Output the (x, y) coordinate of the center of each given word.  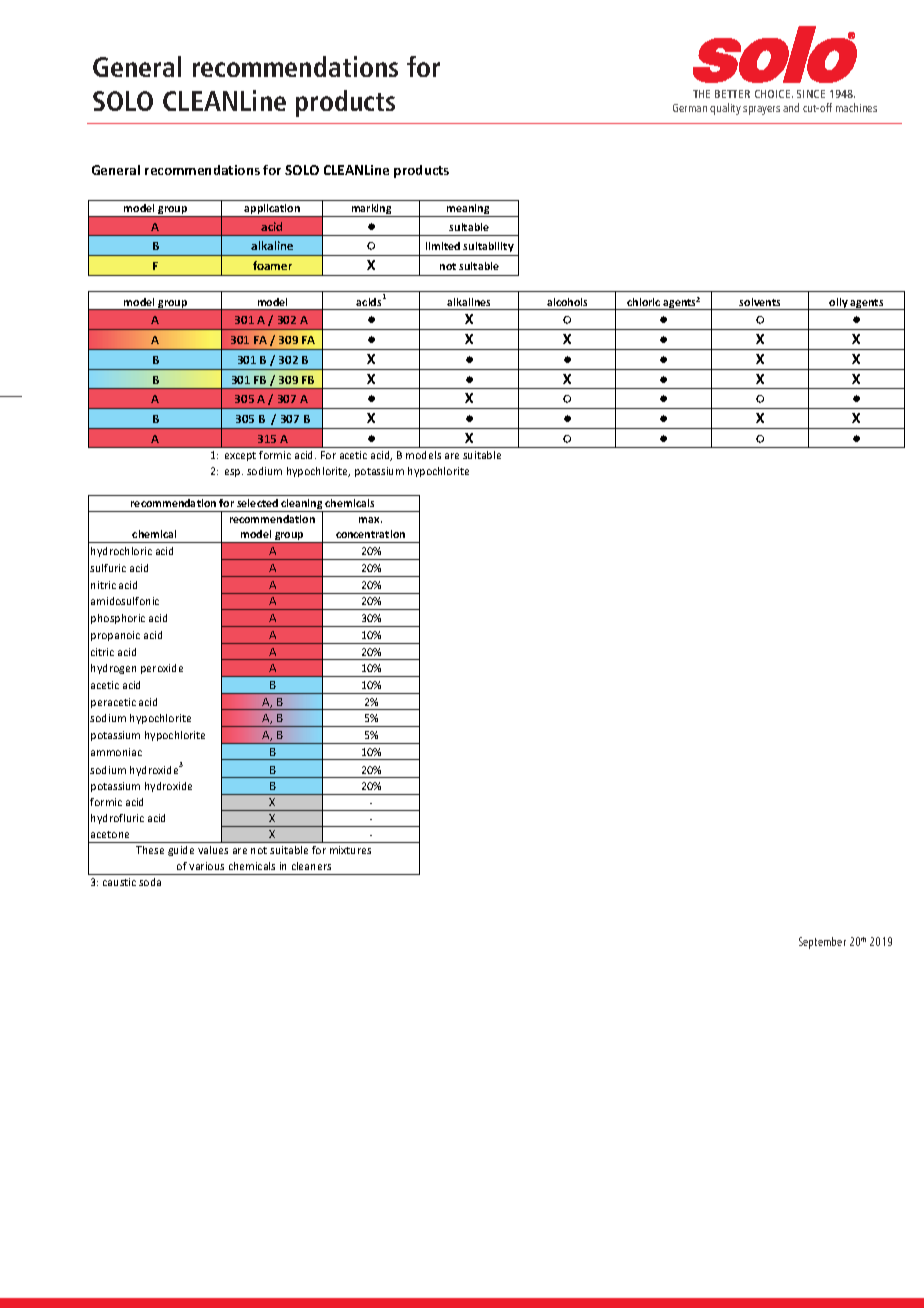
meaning (468, 210)
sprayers (761, 110)
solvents (759, 302)
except (240, 456)
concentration (370, 534)
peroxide (162, 669)
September (822, 943)
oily (839, 304)
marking (371, 210)
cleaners (311, 866)
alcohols (567, 302)
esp (234, 473)
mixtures (350, 850)
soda (150, 882)
